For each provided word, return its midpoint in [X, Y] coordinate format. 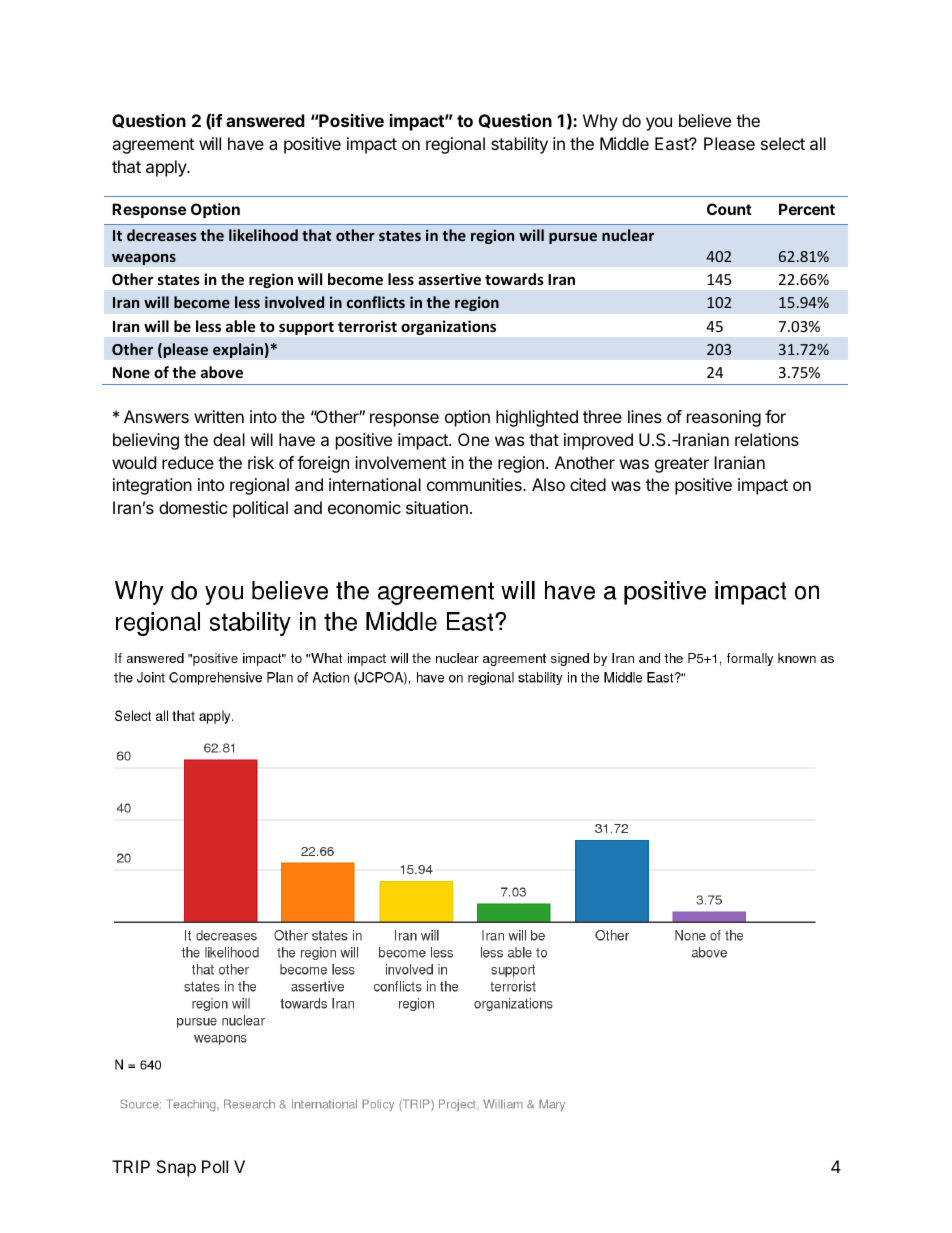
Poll [215, 1166]
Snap [176, 1168]
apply [167, 168]
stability [519, 145]
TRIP [131, 1166]
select [783, 143]
